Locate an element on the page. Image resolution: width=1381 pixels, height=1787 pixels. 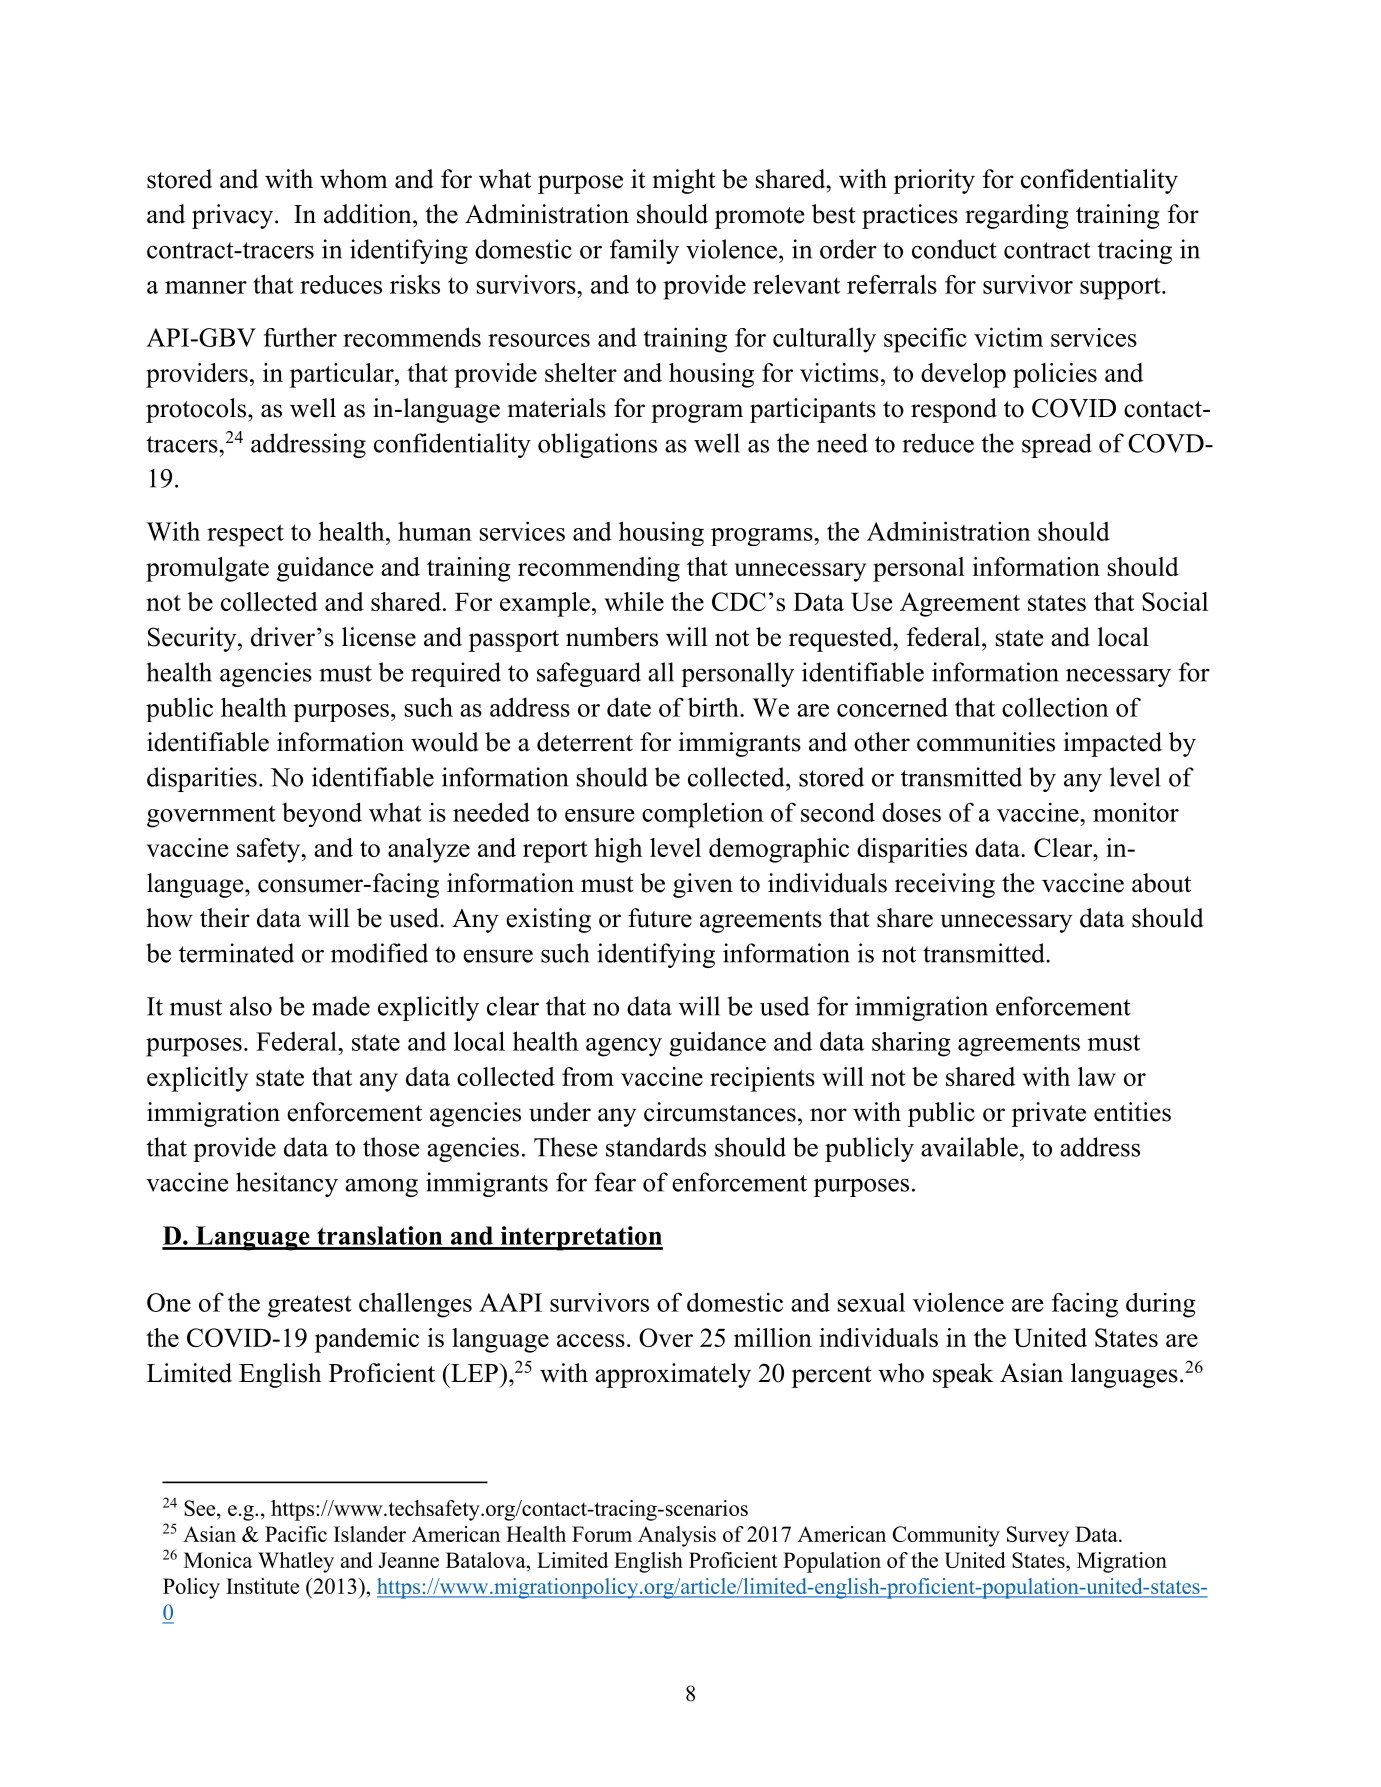
given is located at coordinates (703, 885).
